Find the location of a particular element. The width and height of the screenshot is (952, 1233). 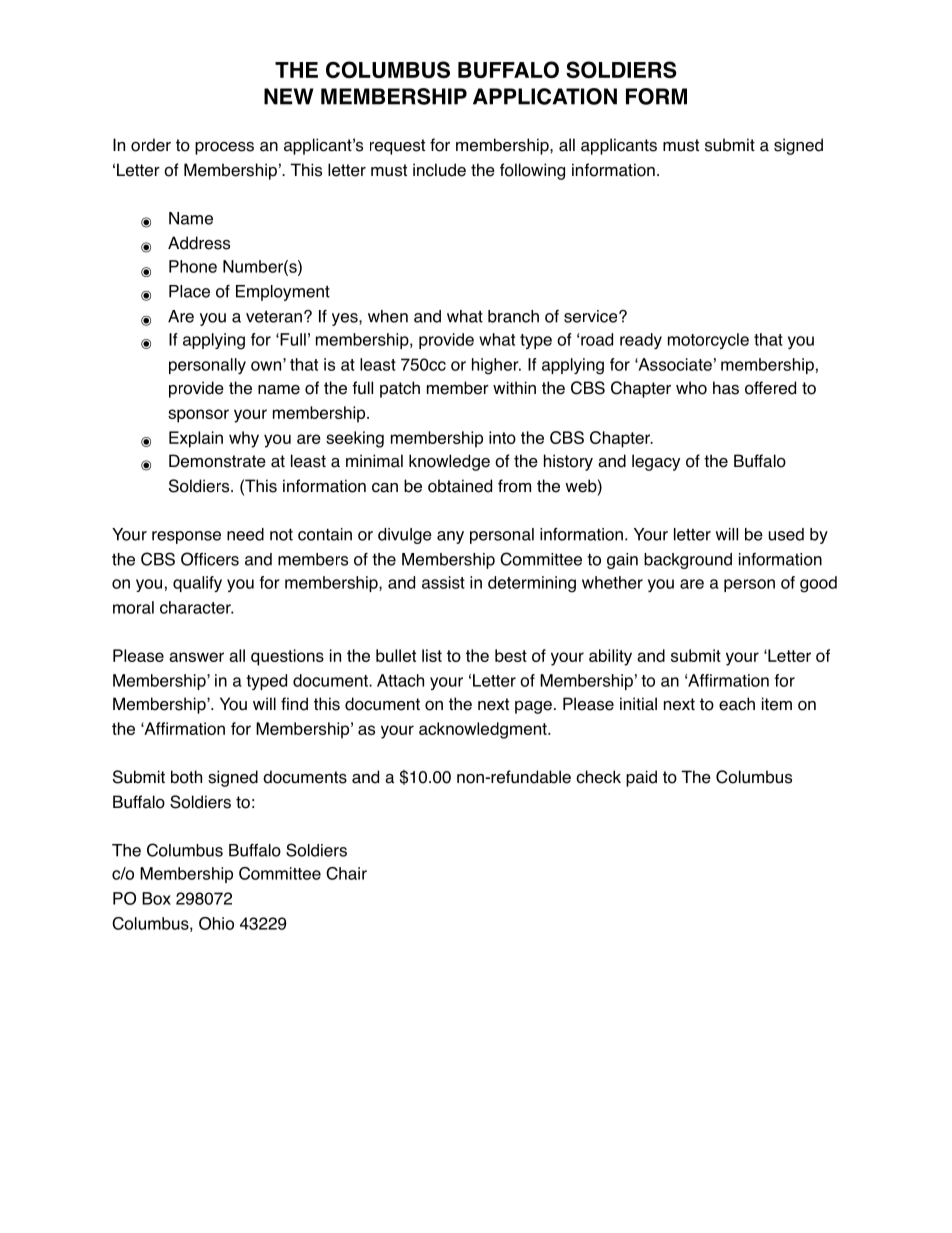

following is located at coordinates (532, 171).
